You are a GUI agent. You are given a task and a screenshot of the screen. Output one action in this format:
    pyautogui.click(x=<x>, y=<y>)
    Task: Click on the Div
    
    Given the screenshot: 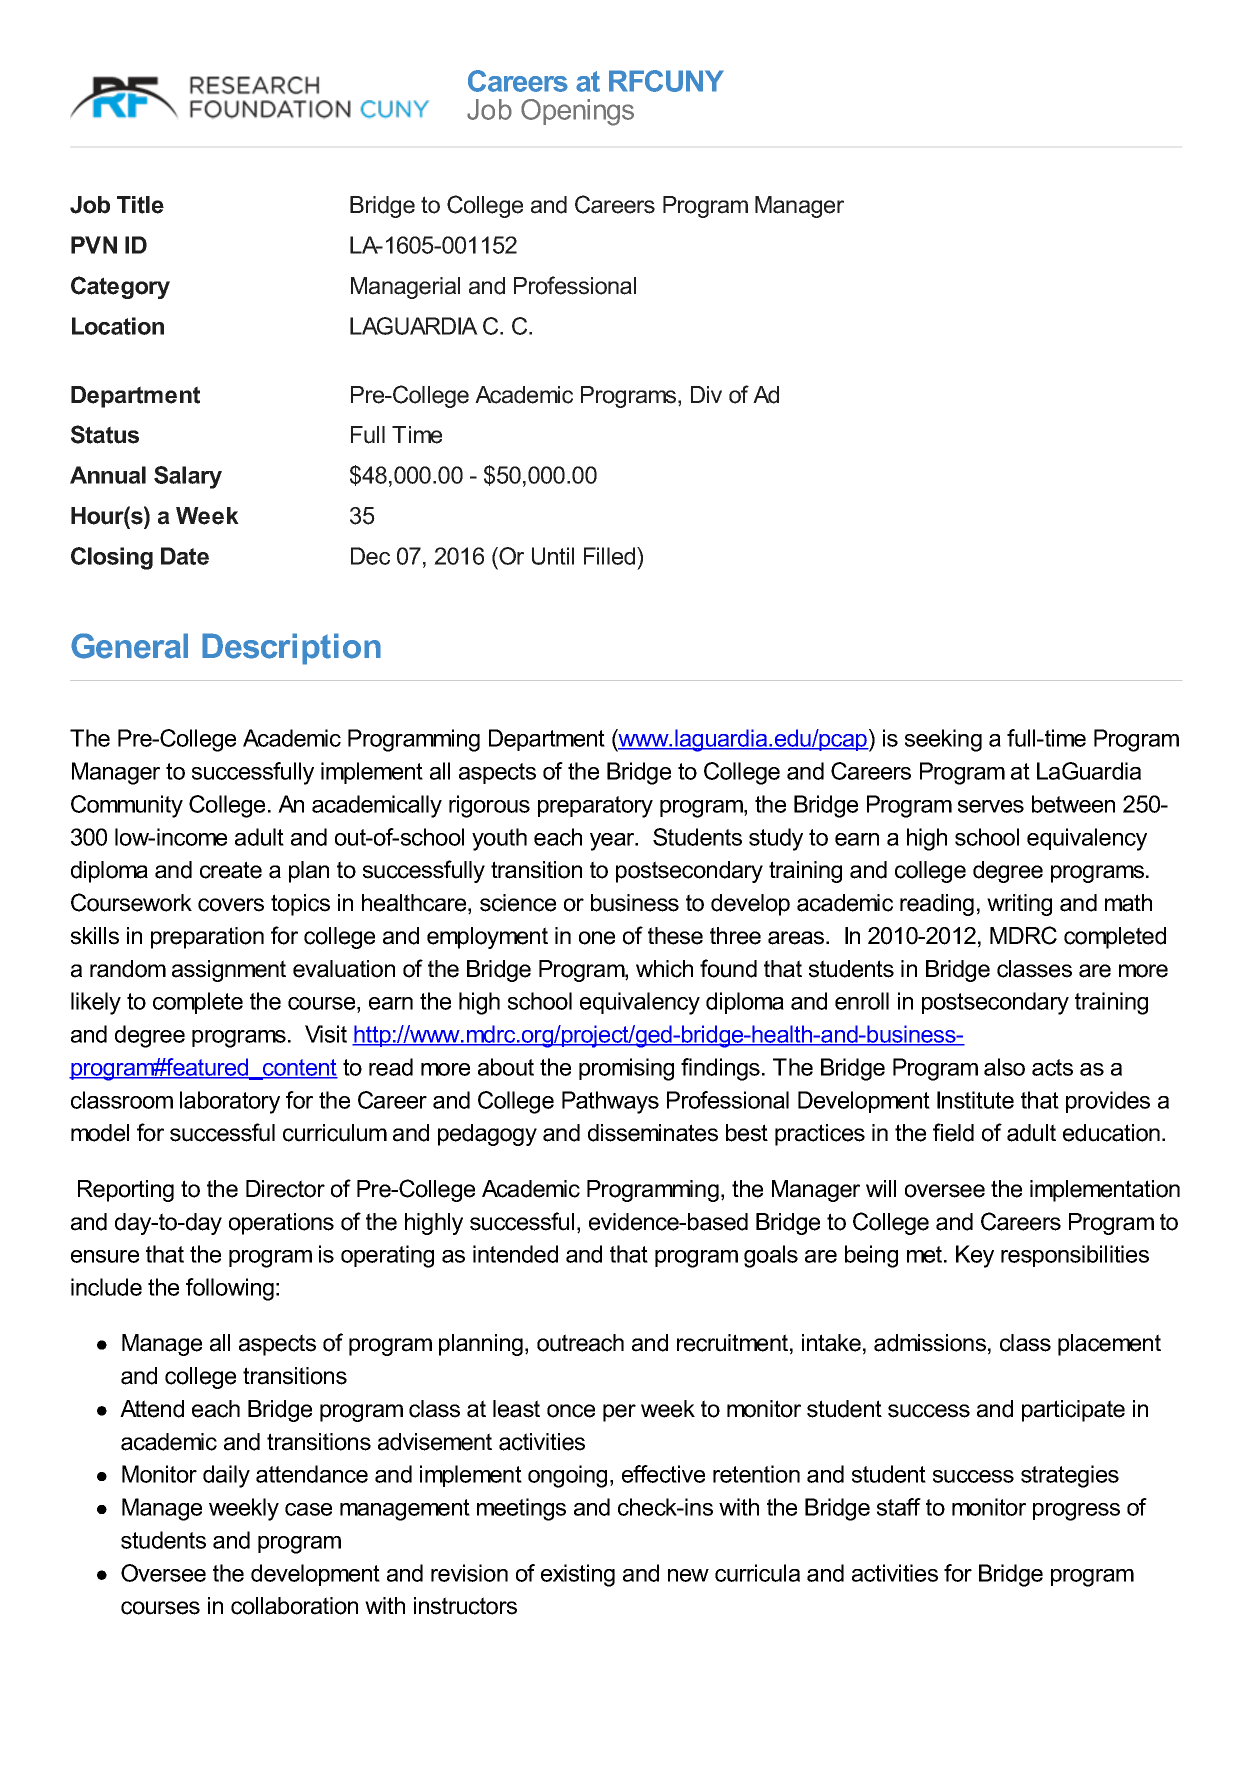 What is the action you would take?
    pyautogui.click(x=706, y=394)
